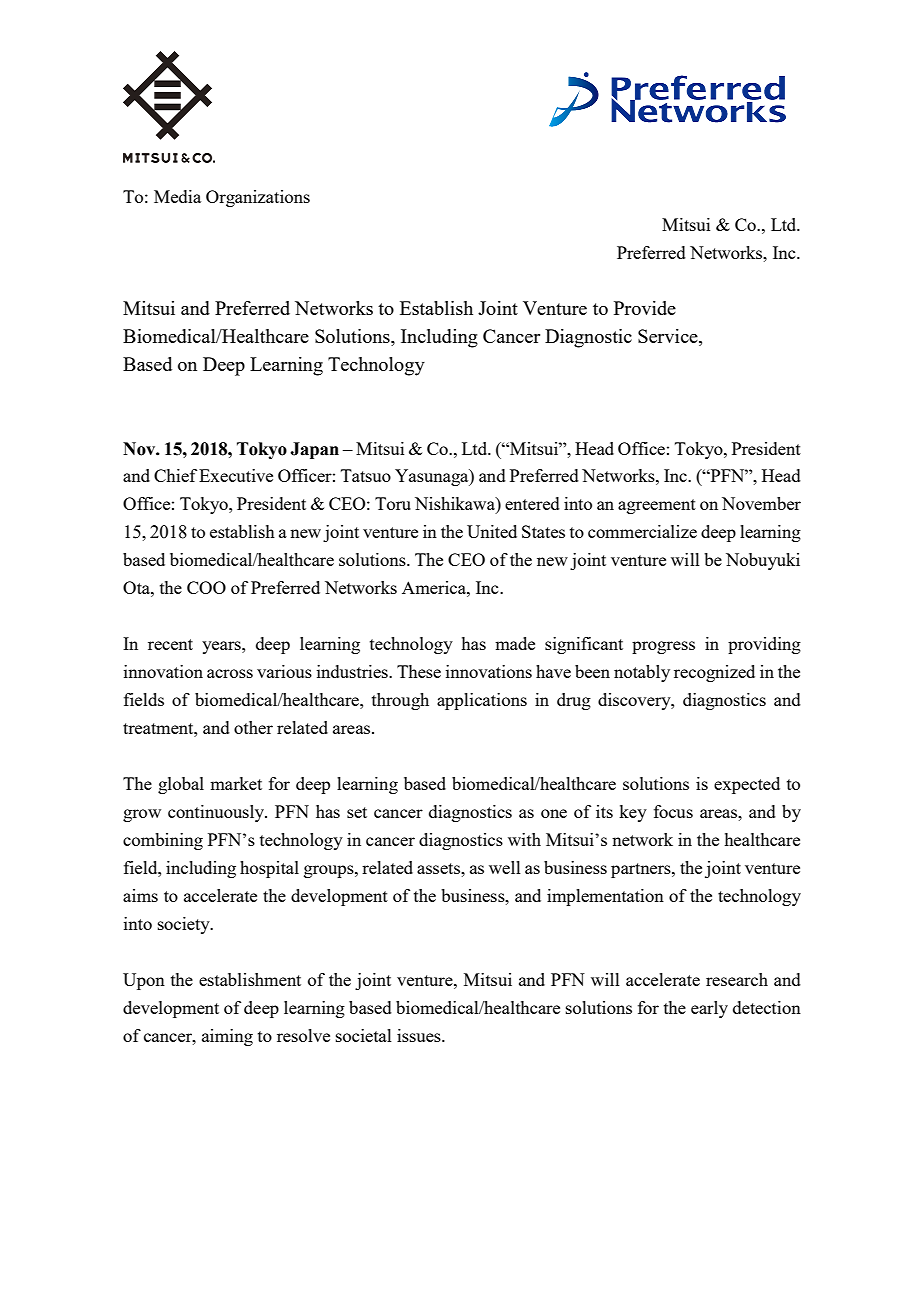 The height and width of the screenshot is (1308, 924). Describe the element at coordinates (253, 727) in the screenshot. I see `other` at that location.
